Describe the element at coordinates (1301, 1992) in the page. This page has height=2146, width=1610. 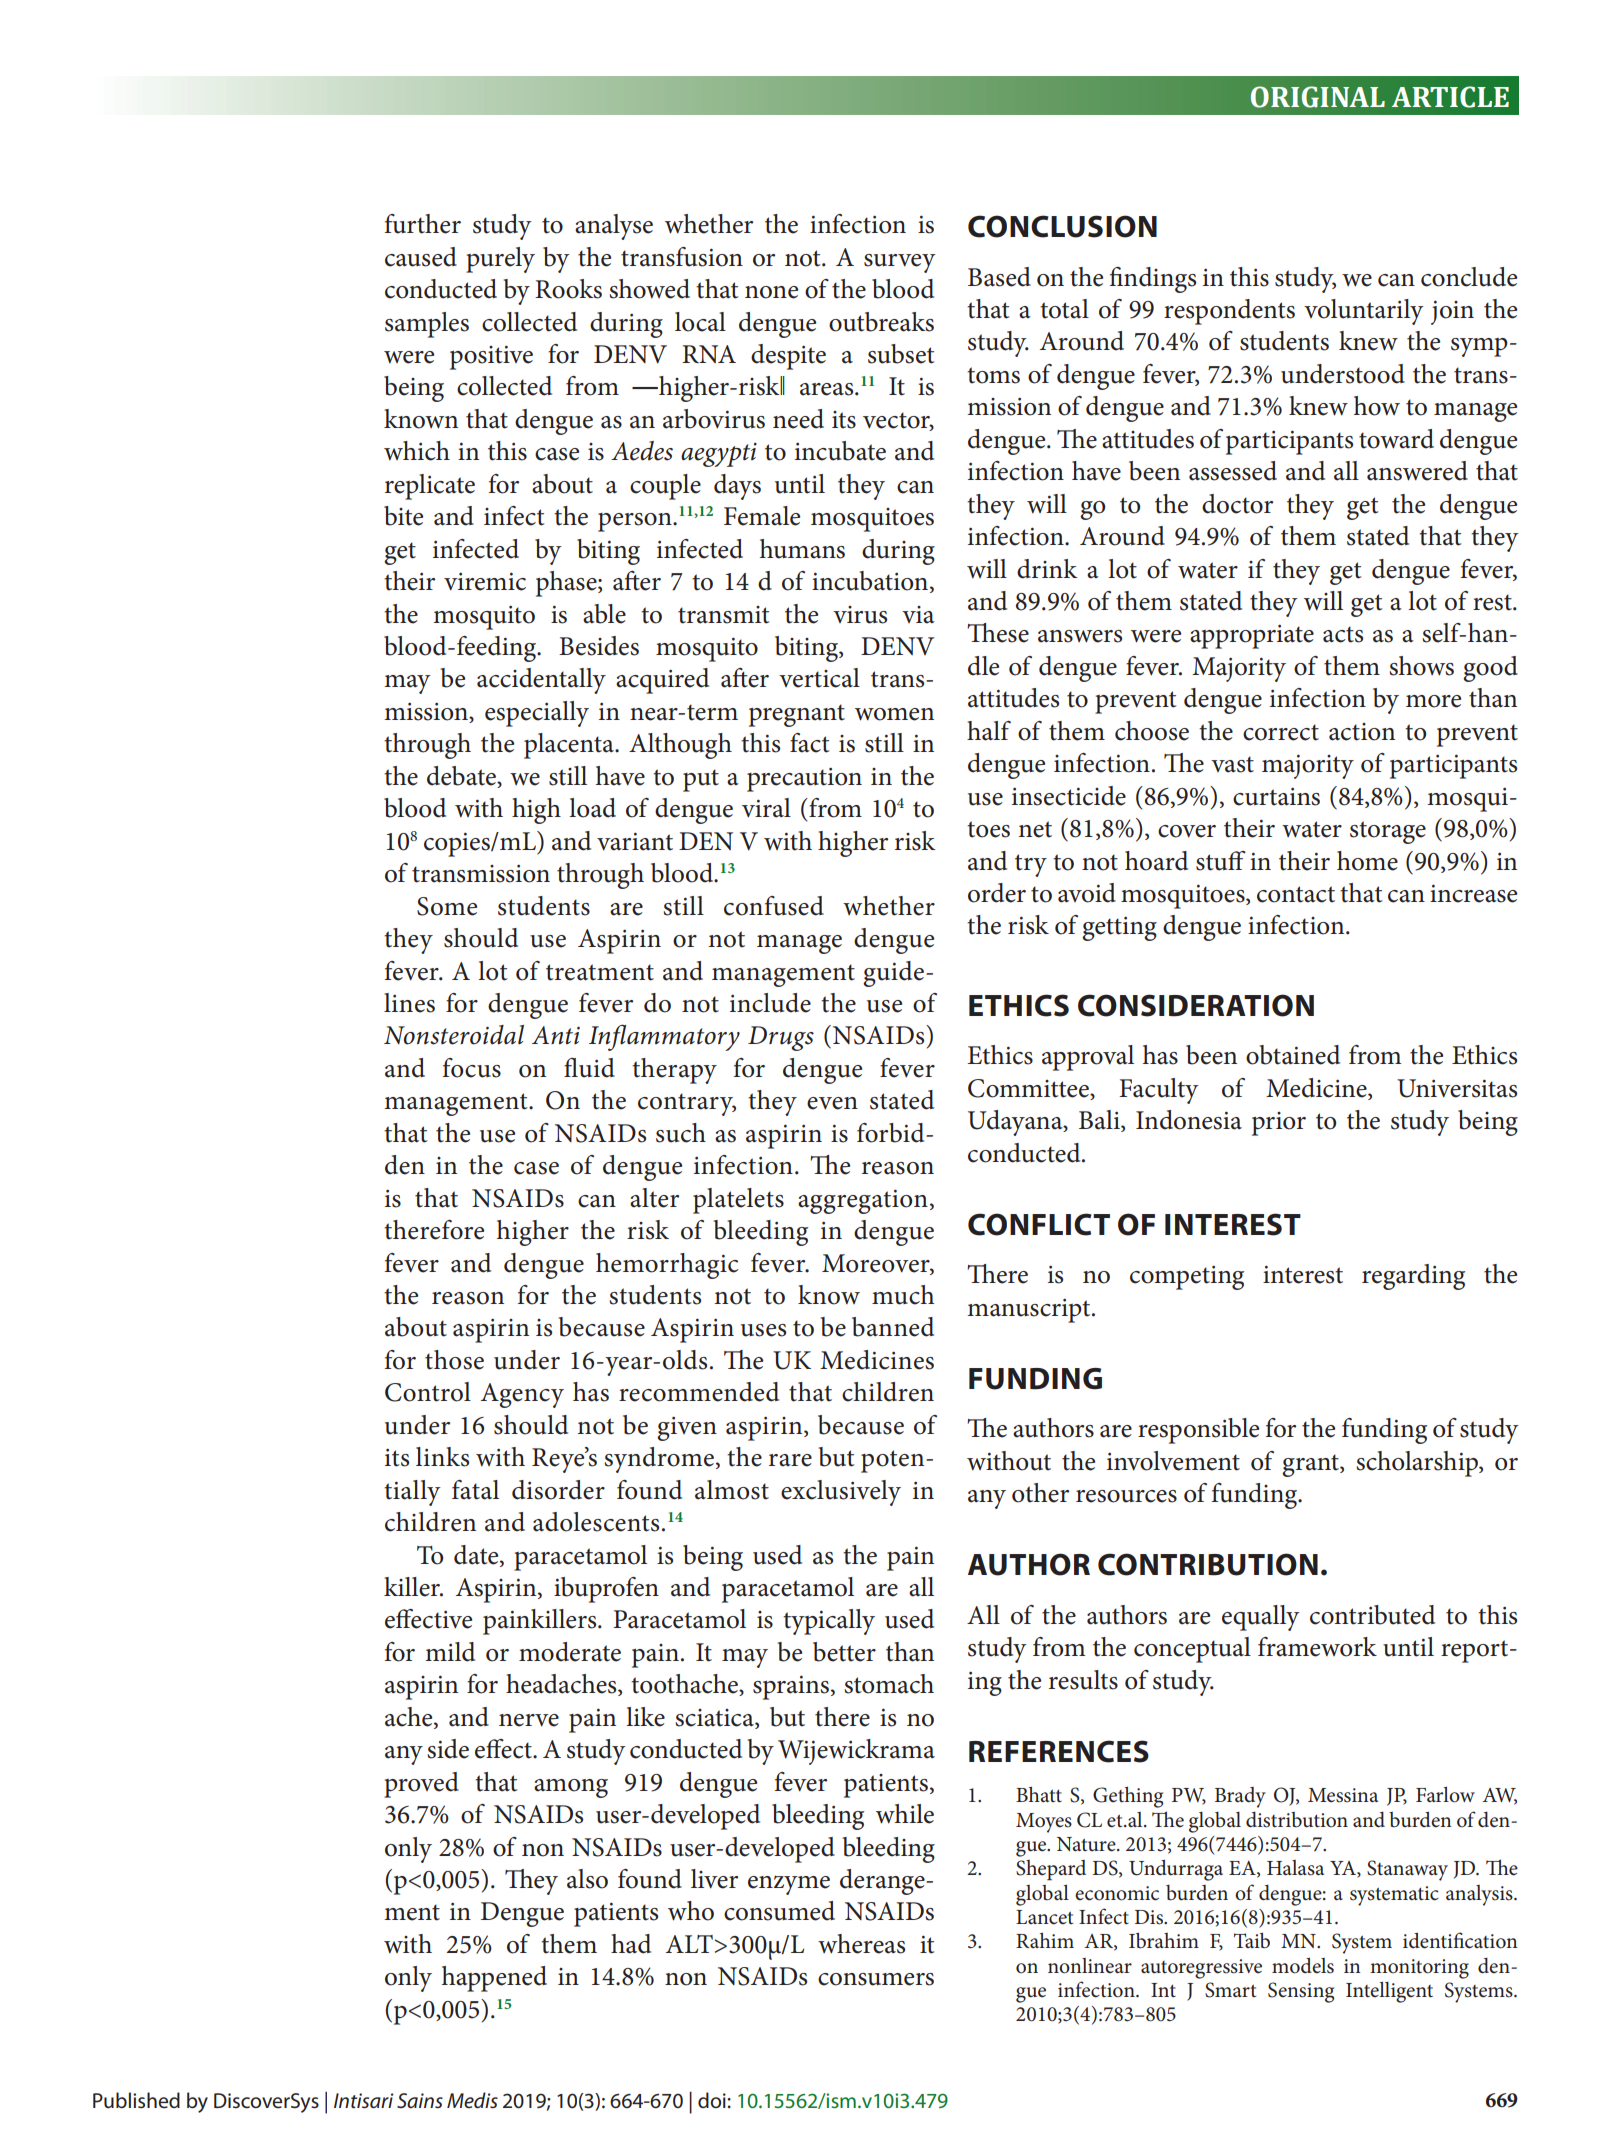
I see `Sensing` at that location.
